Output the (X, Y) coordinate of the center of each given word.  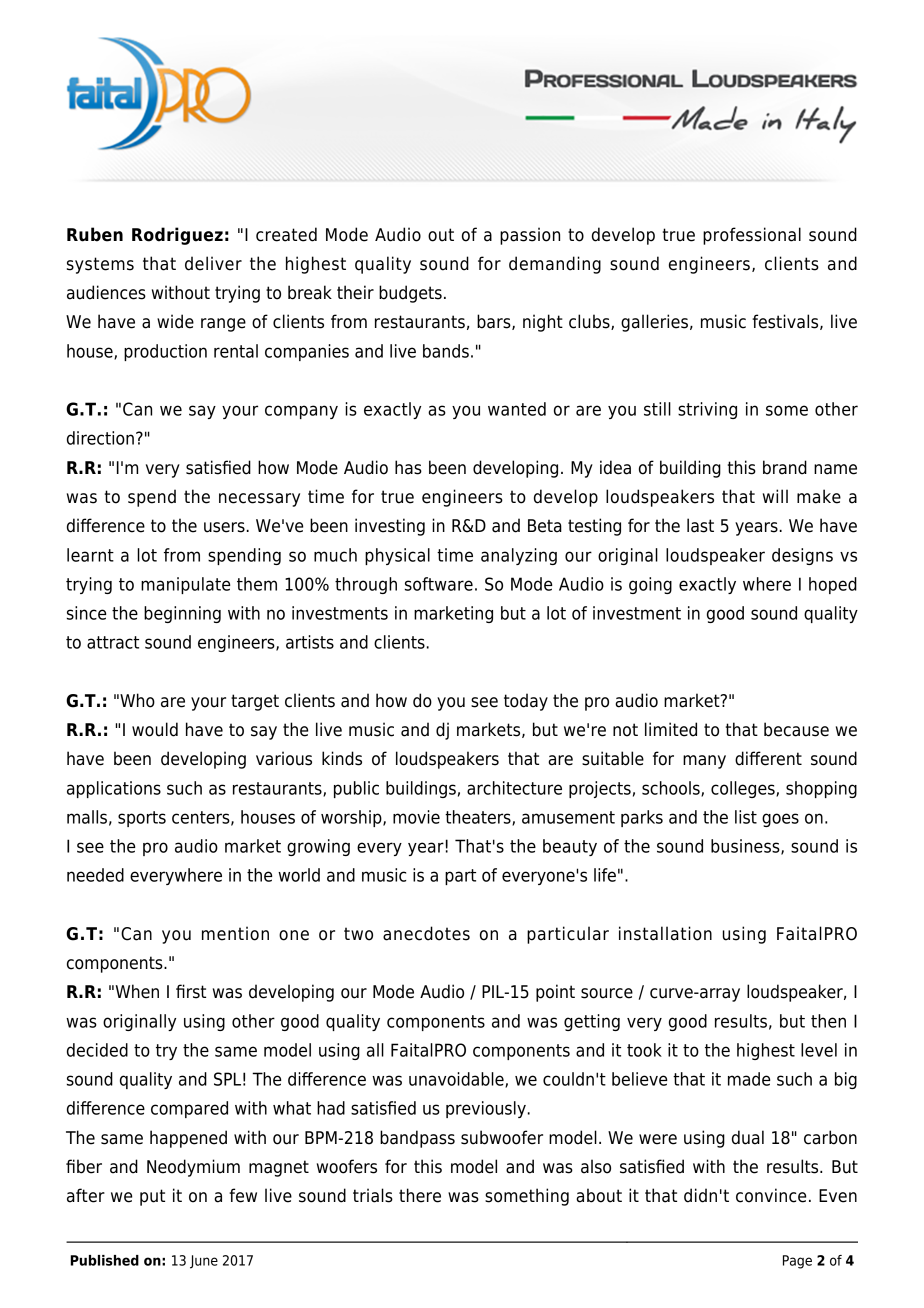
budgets (410, 294)
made (749, 1079)
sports (142, 819)
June (204, 1262)
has (408, 467)
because (796, 729)
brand (785, 467)
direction (100, 438)
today (526, 702)
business (746, 847)
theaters (479, 818)
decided (97, 1050)
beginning (182, 614)
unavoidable (457, 1080)
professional (752, 236)
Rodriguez (177, 236)
